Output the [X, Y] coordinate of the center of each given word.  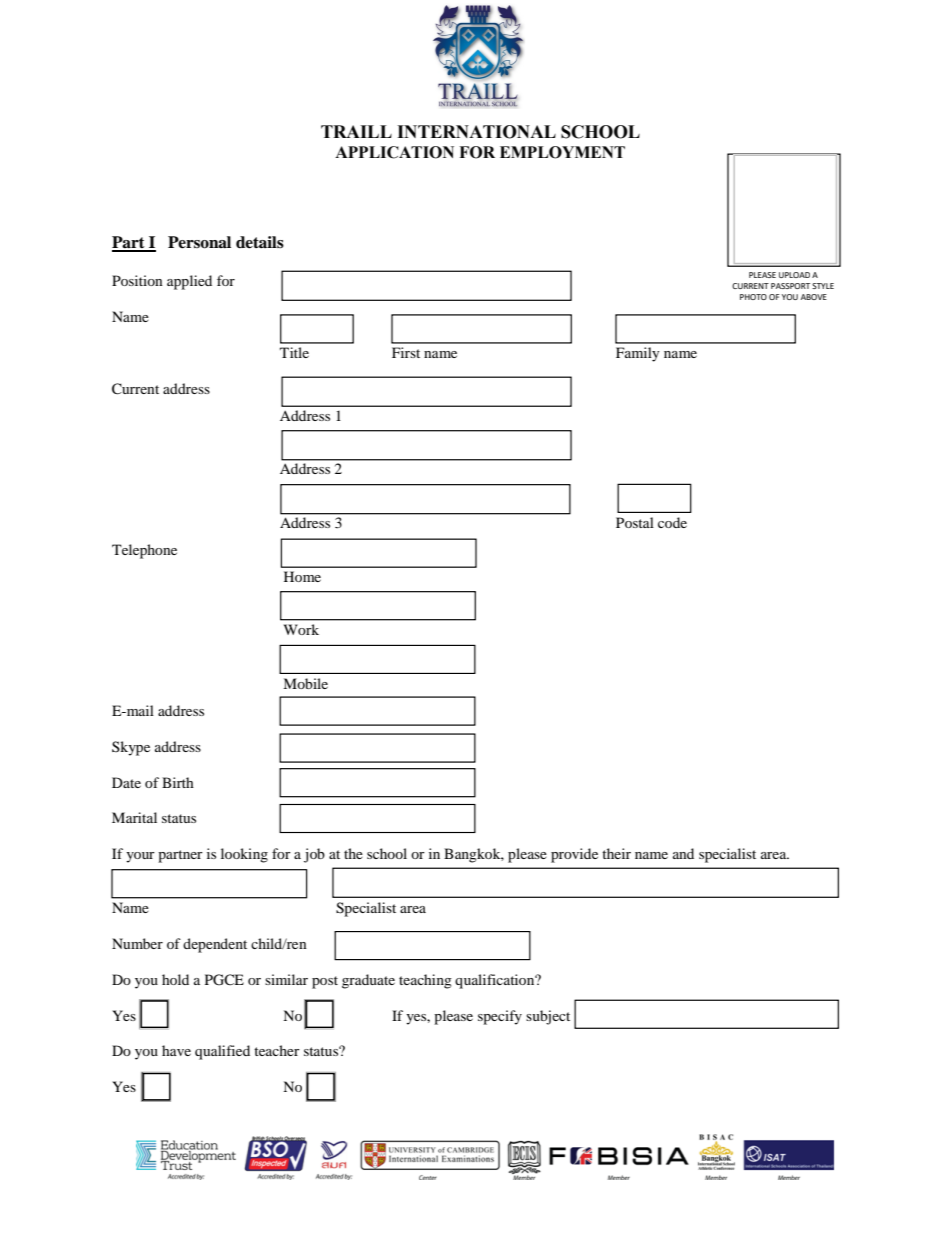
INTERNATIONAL [476, 132]
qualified [222, 1052]
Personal [199, 242]
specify [500, 1017]
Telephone [144, 551]
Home [302, 576]
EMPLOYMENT [562, 152]
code [672, 522]
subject [548, 1017]
